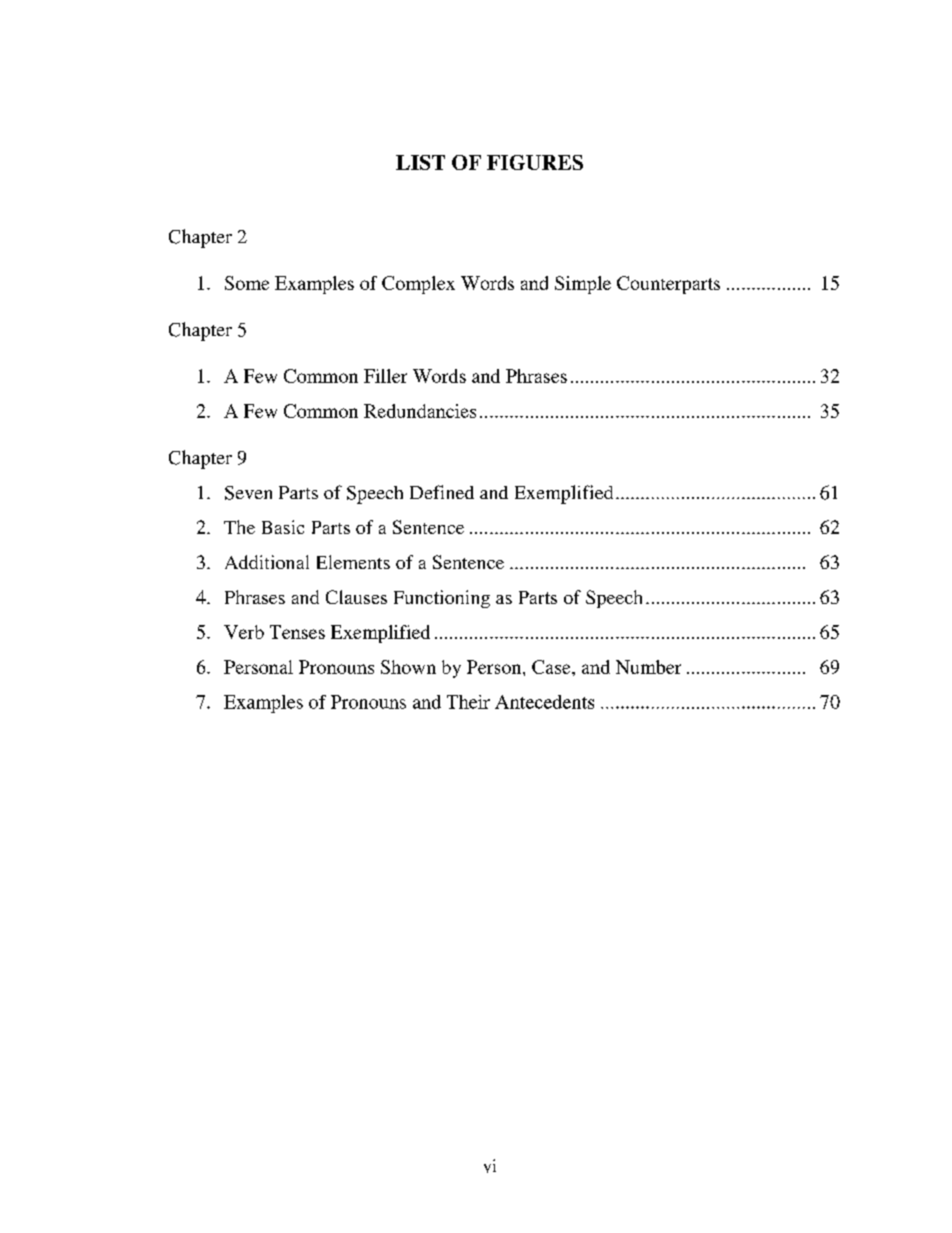 This document has width=952, height=1233. Describe the element at coordinates (583, 285) in the document. I see `Simple` at that location.
